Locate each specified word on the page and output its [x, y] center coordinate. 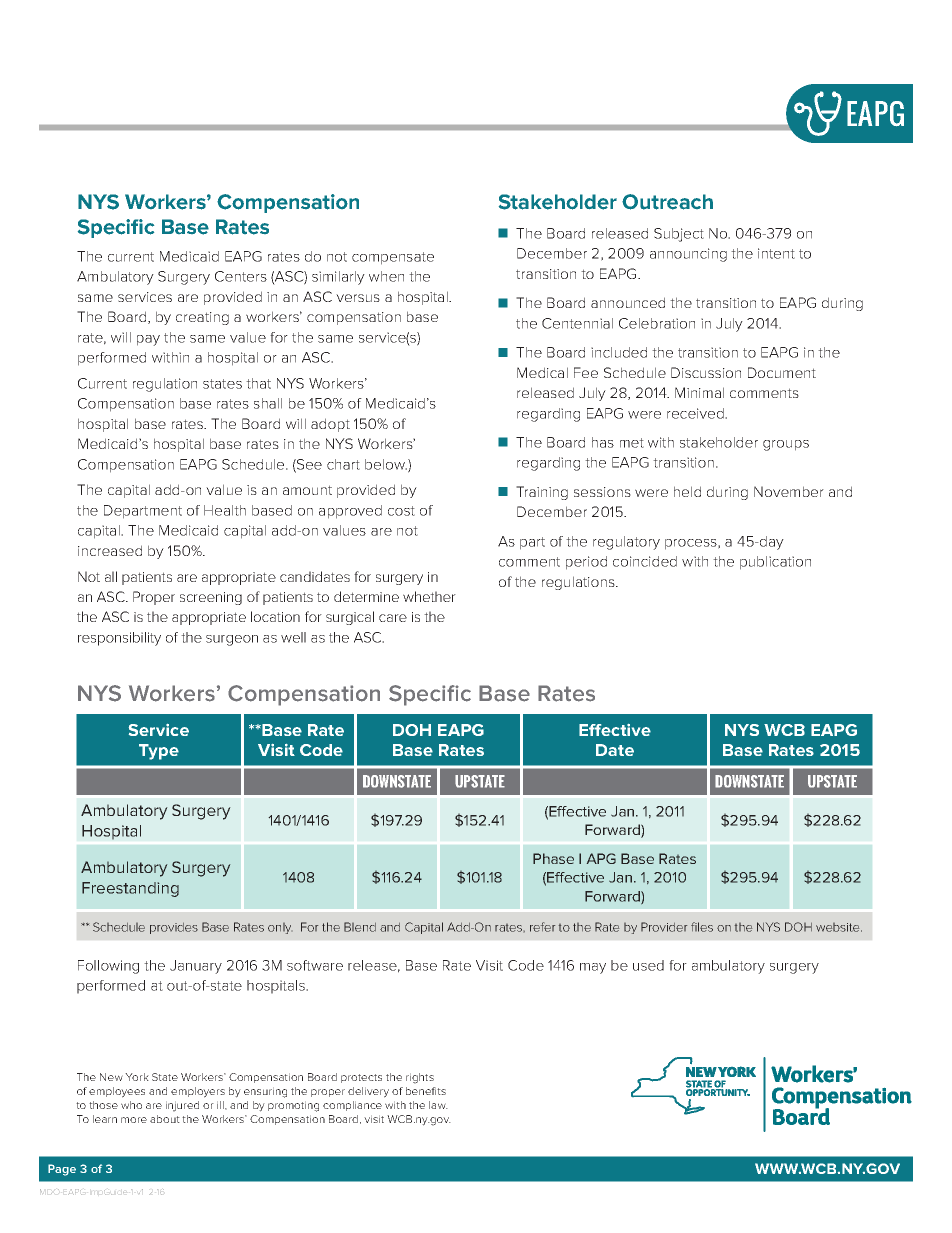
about [165, 1119]
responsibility [119, 639]
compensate [393, 258]
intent [776, 253]
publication [775, 563]
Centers [241, 276]
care [393, 618]
